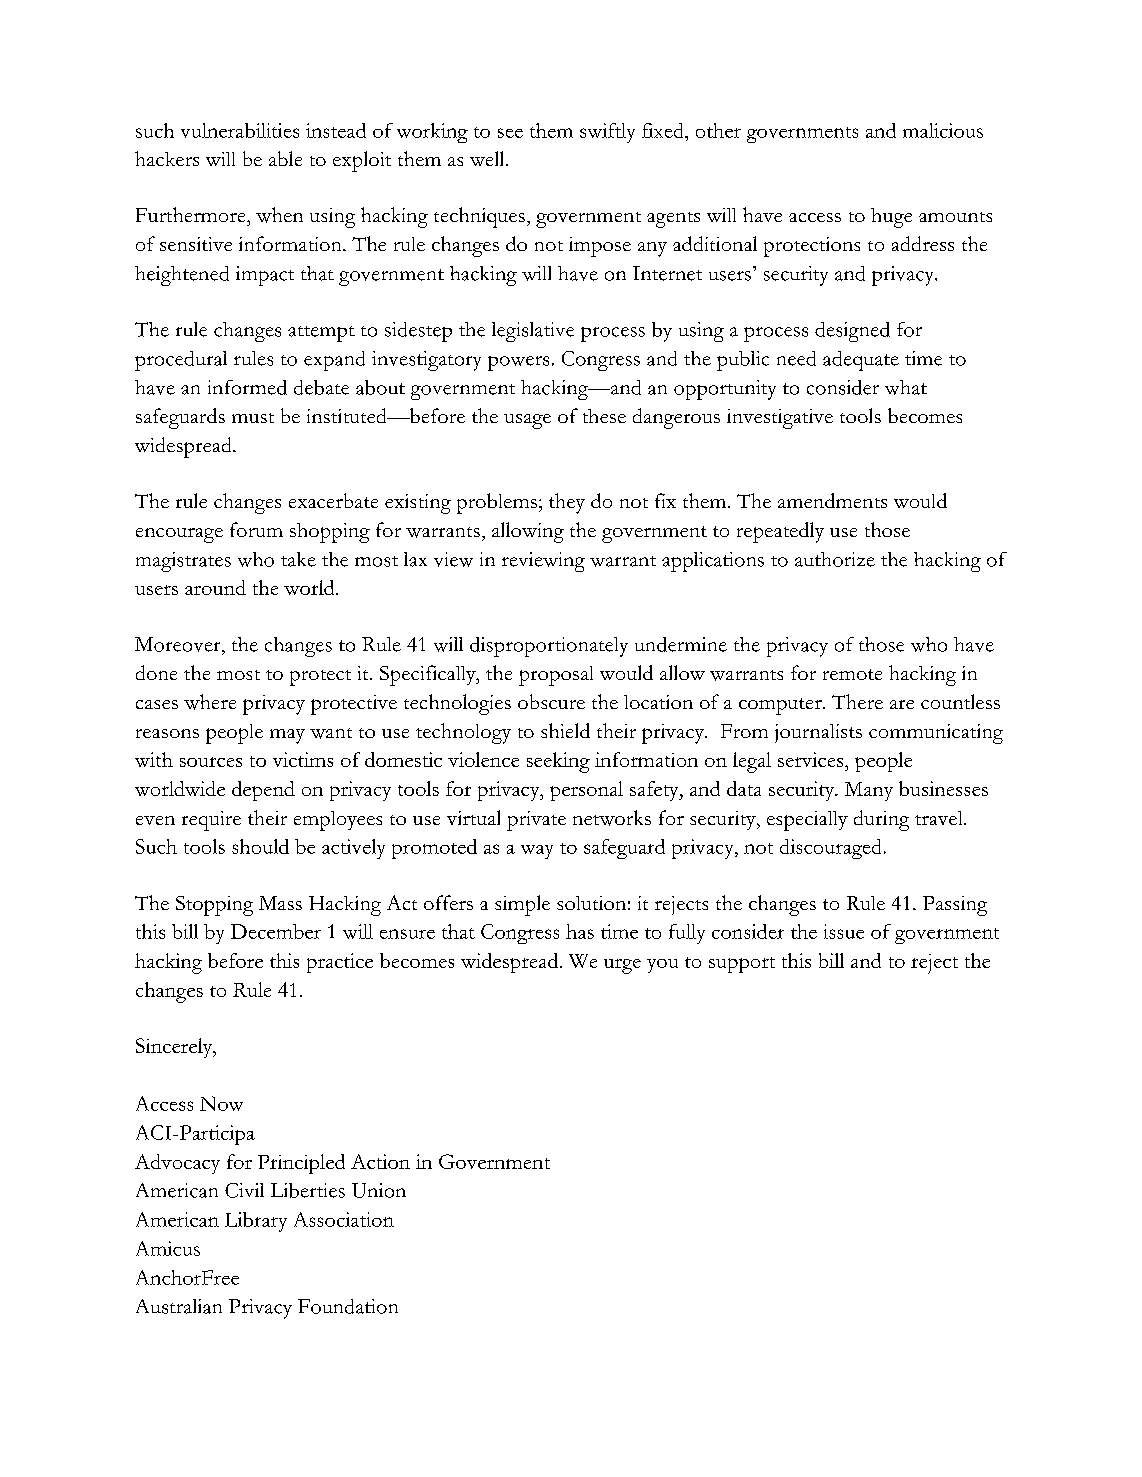 This screenshot has height=1477, width=1142. I want to click on huge, so click(891, 218).
